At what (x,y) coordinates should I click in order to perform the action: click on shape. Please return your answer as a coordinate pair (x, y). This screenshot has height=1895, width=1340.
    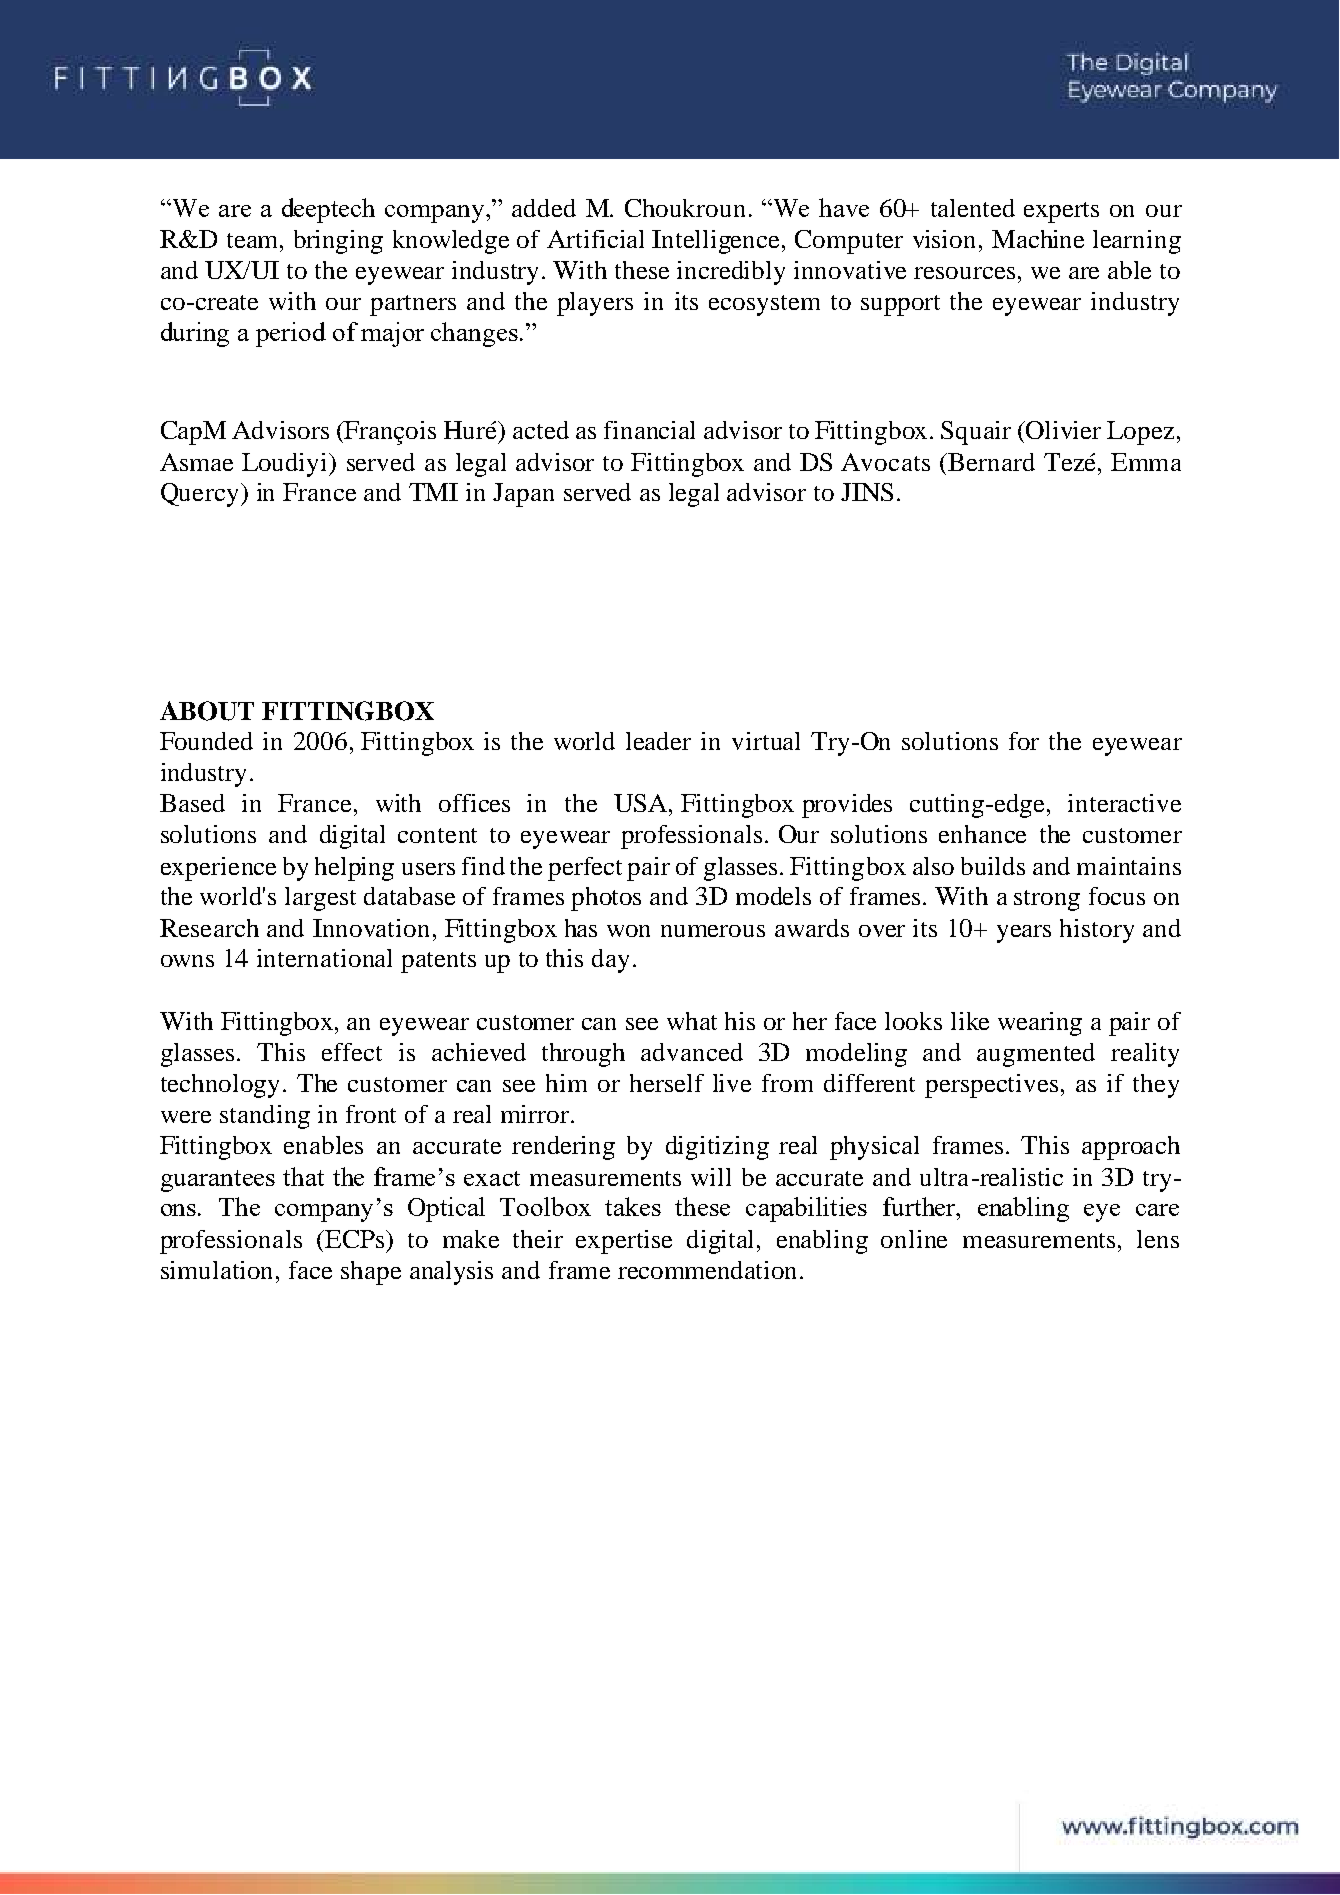
    Looking at the image, I should click on (371, 1273).
